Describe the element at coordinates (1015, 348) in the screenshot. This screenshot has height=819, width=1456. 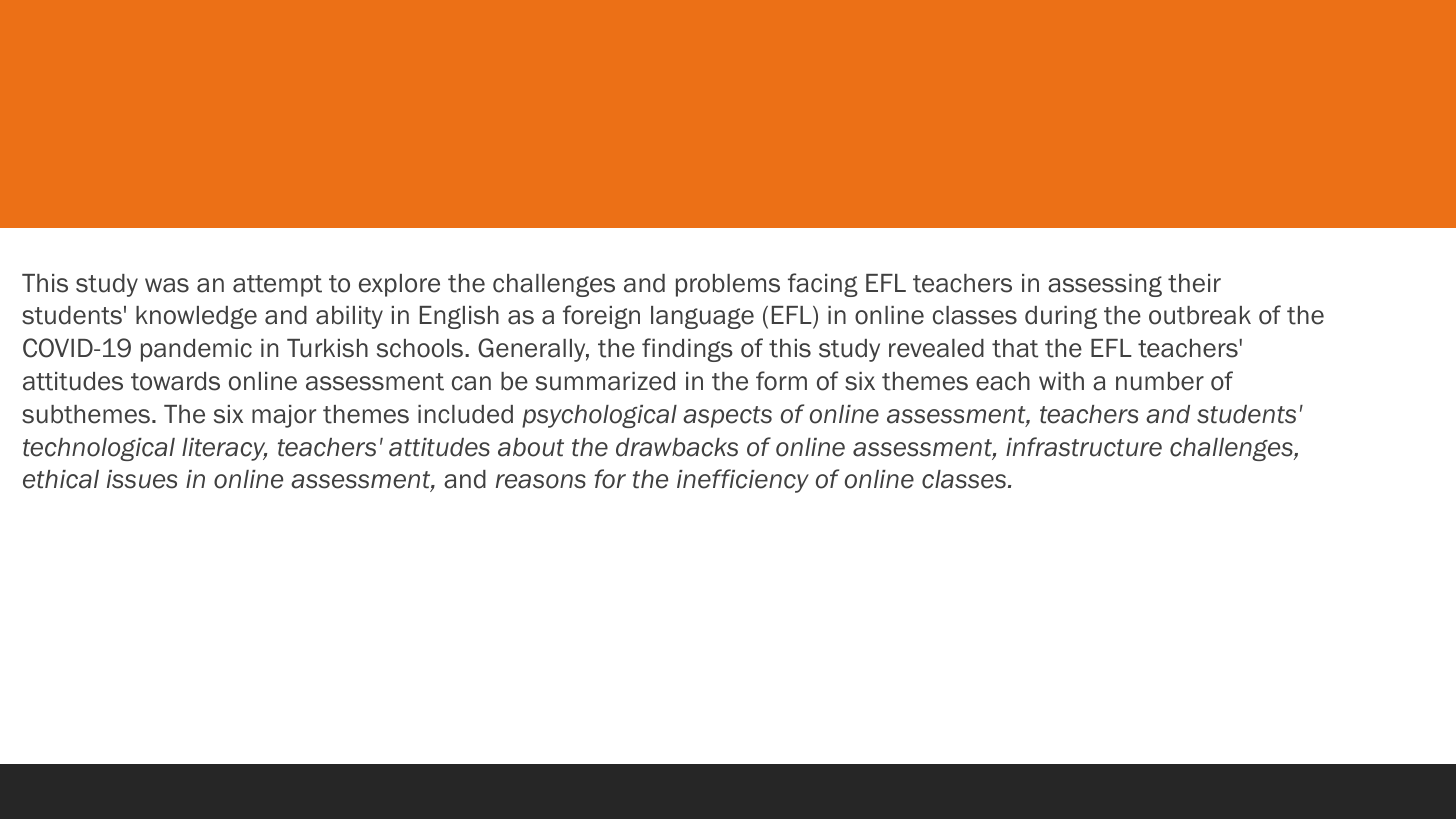
I see `that` at that location.
